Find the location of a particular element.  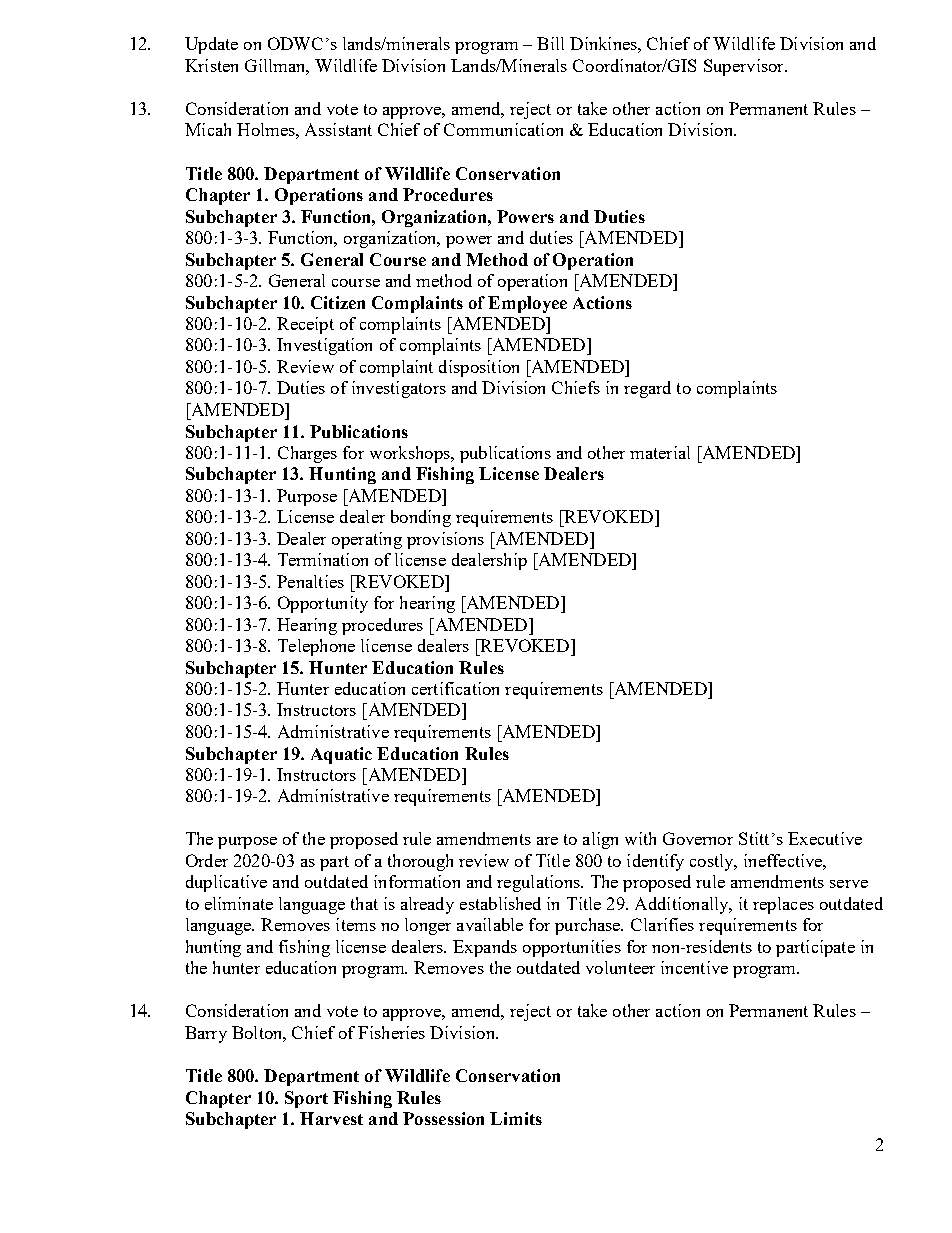

Sport is located at coordinates (306, 1099).
